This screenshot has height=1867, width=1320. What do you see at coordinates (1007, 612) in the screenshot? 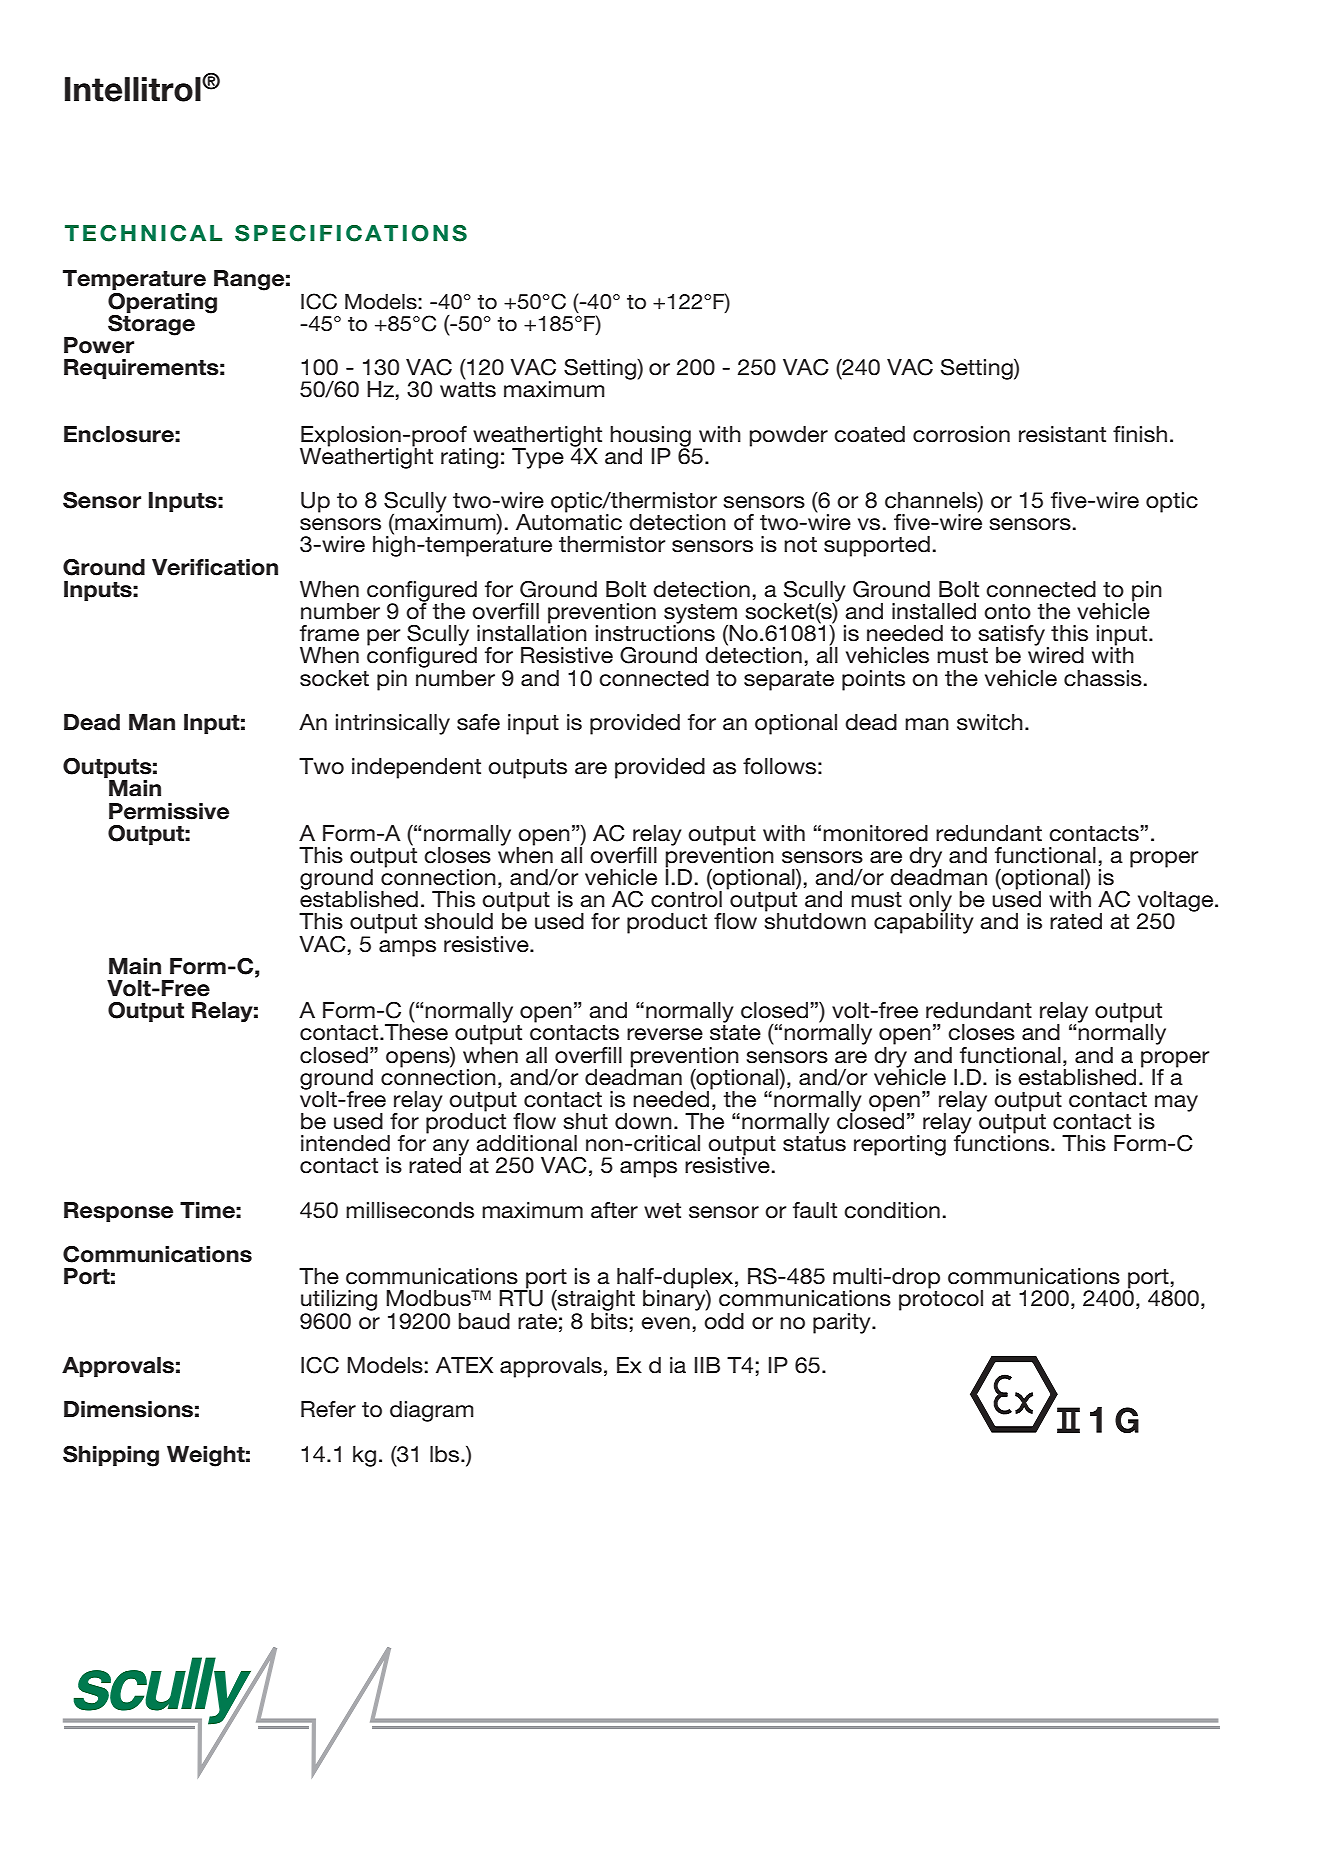
I see `onto` at bounding box center [1007, 612].
